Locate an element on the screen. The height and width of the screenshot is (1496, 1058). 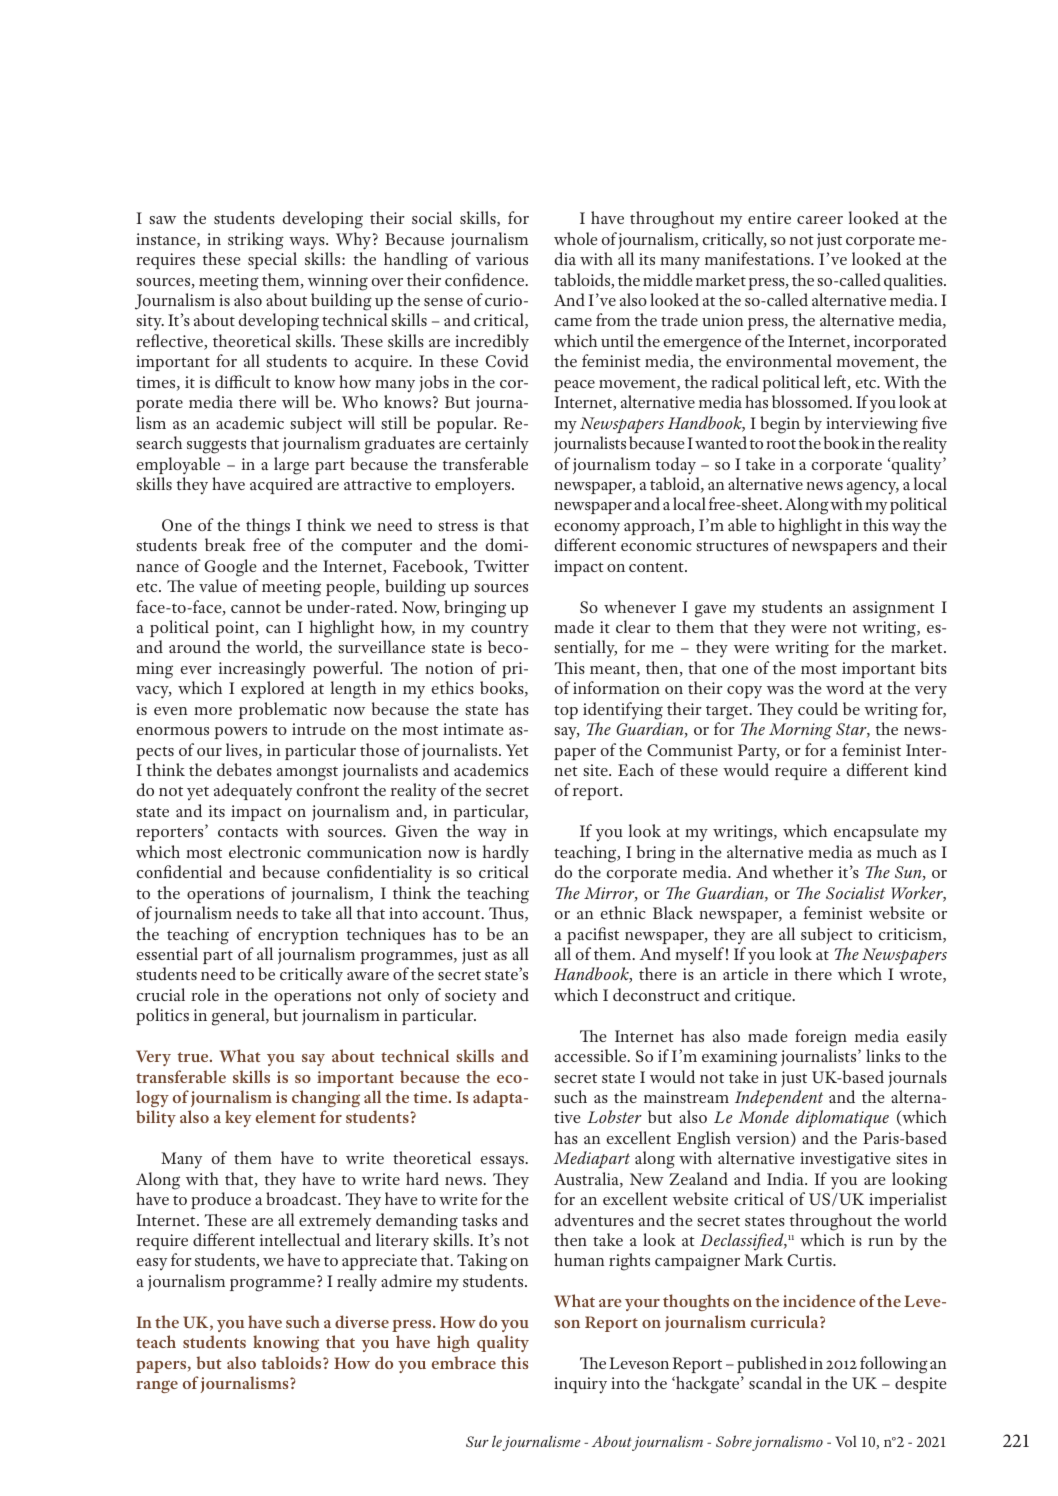
whole is located at coordinates (576, 238).
